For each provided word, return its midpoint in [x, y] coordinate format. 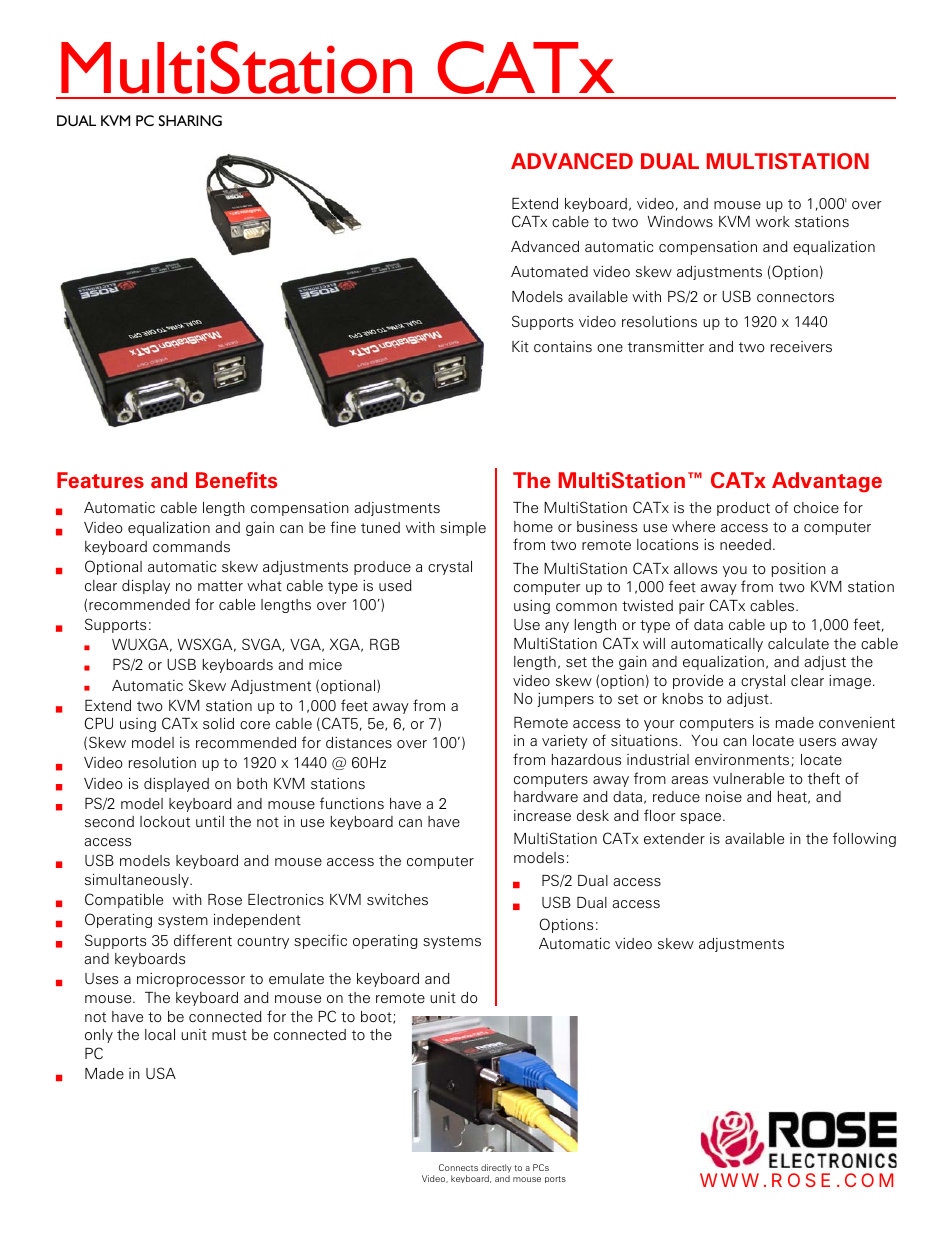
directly [496, 1170]
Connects [458, 1167]
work [773, 221]
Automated [549, 272]
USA [161, 1073]
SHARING [190, 120]
